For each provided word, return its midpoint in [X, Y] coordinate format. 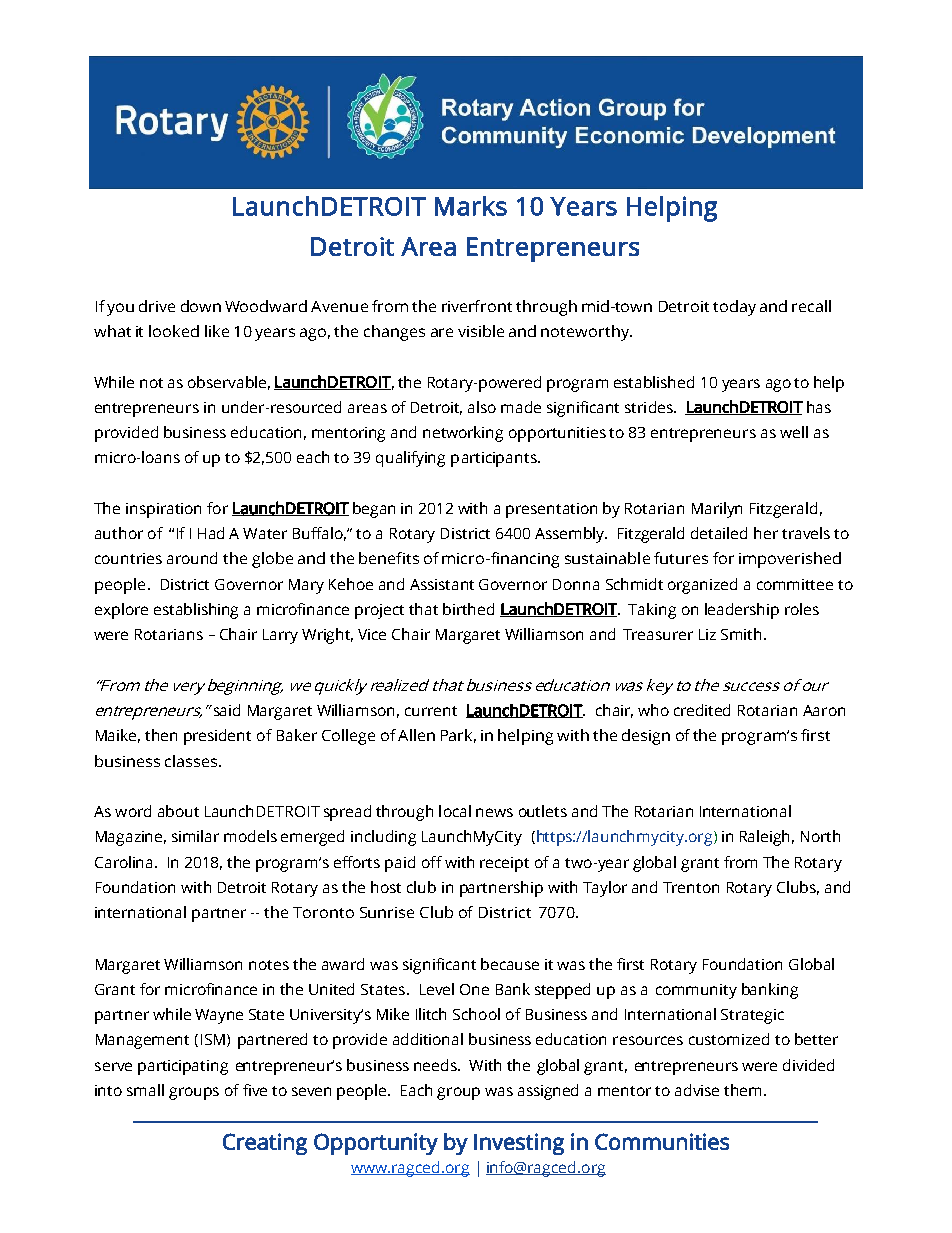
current [431, 711]
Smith [741, 634]
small [145, 1090]
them [742, 1090]
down [201, 306]
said [227, 710]
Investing [519, 1144]
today [734, 308]
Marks [471, 206]
